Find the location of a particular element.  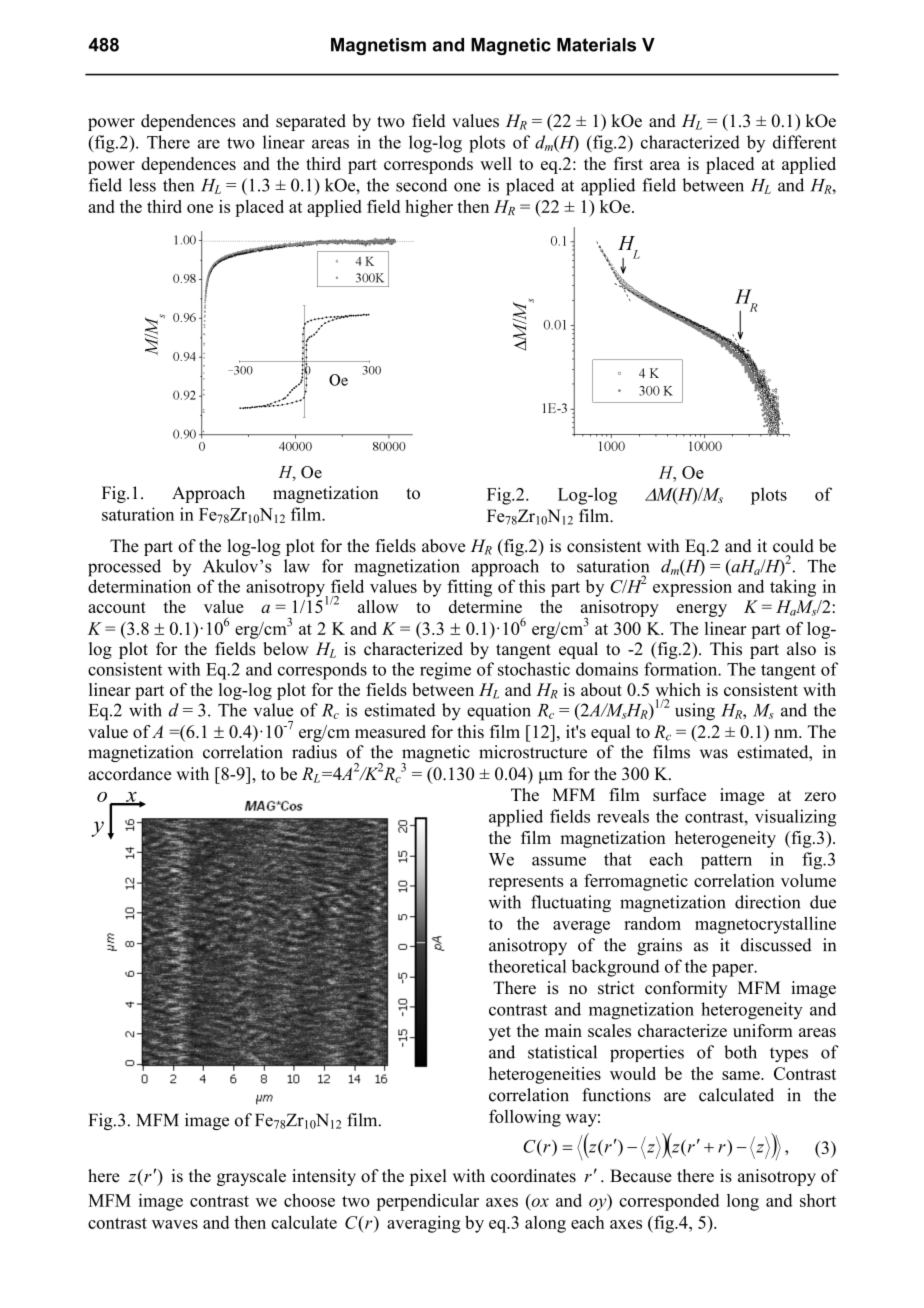

separated is located at coordinates (311, 122).
